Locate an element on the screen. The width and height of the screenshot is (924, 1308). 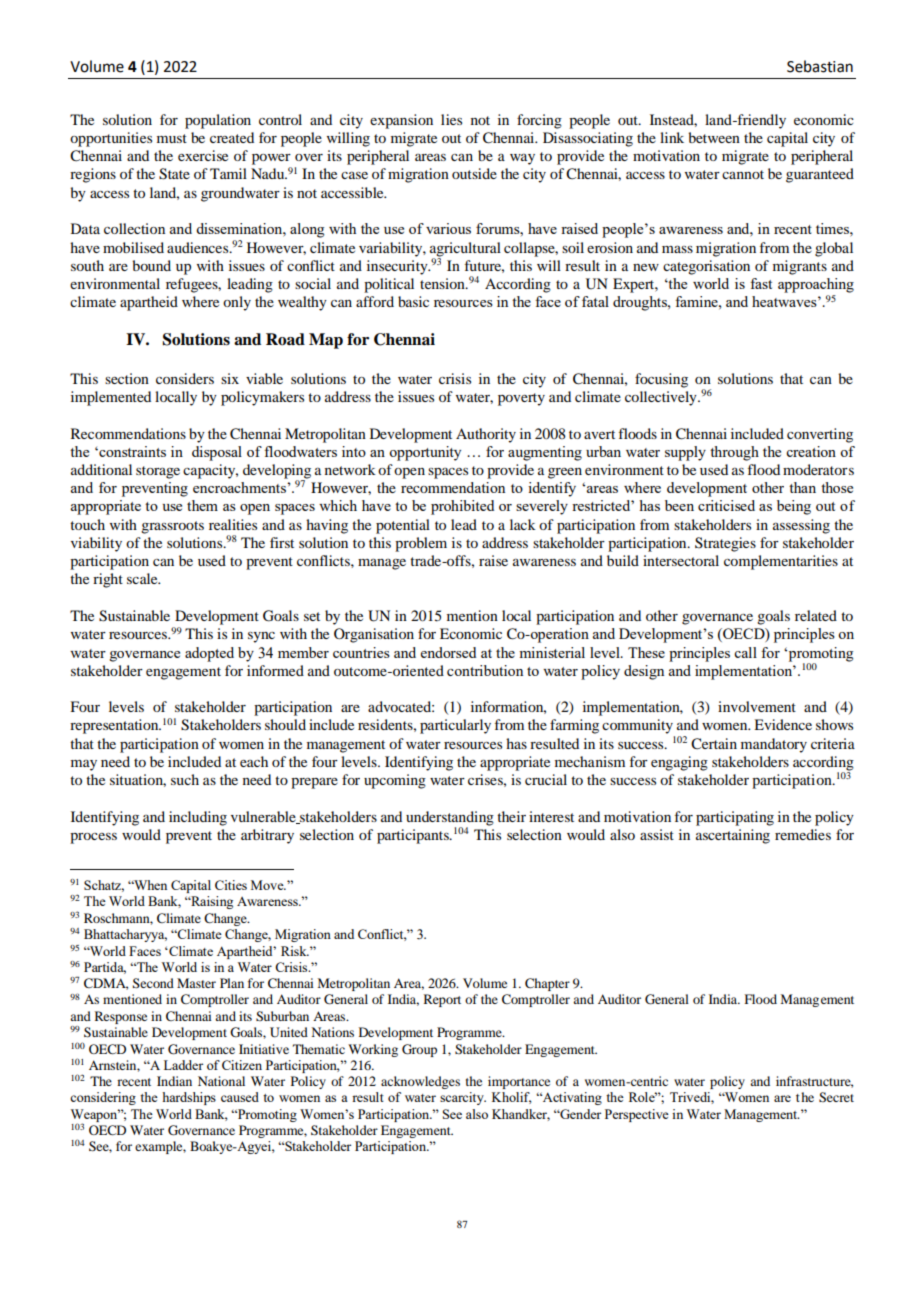
population is located at coordinates (218, 121).
